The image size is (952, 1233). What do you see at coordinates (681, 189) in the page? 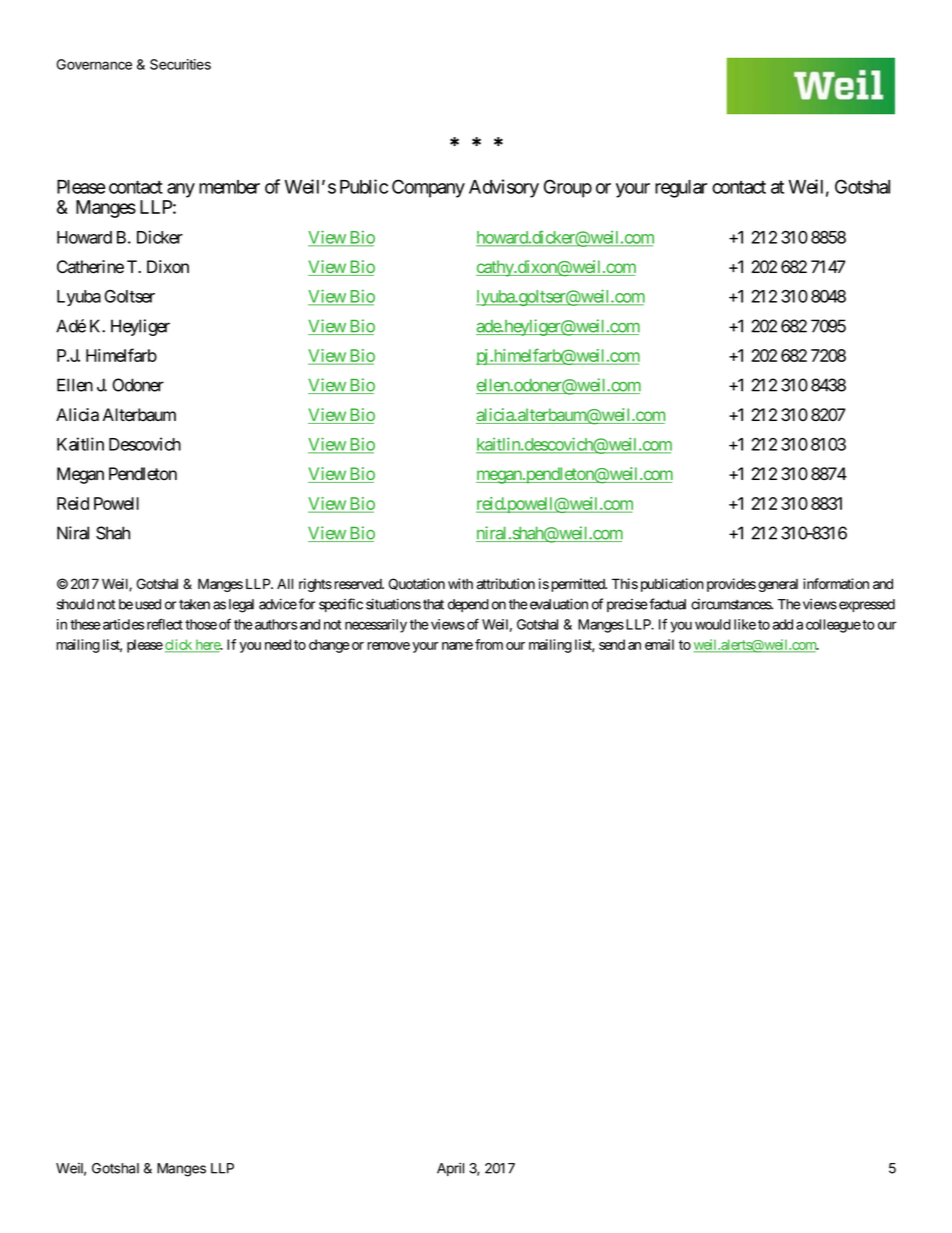
I see `regular` at bounding box center [681, 189].
